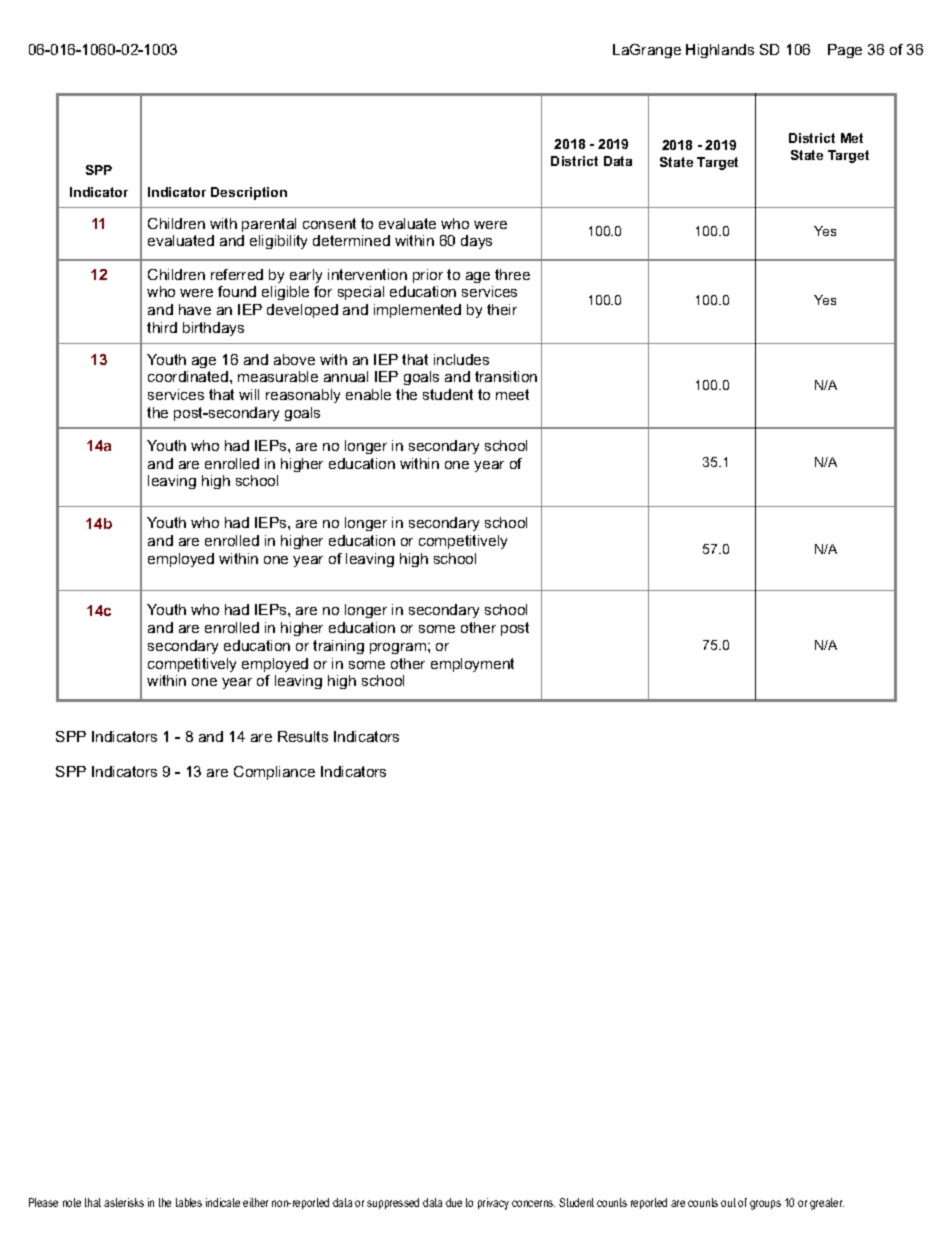  Describe the element at coordinates (249, 193) in the image. I see `Description` at that location.
